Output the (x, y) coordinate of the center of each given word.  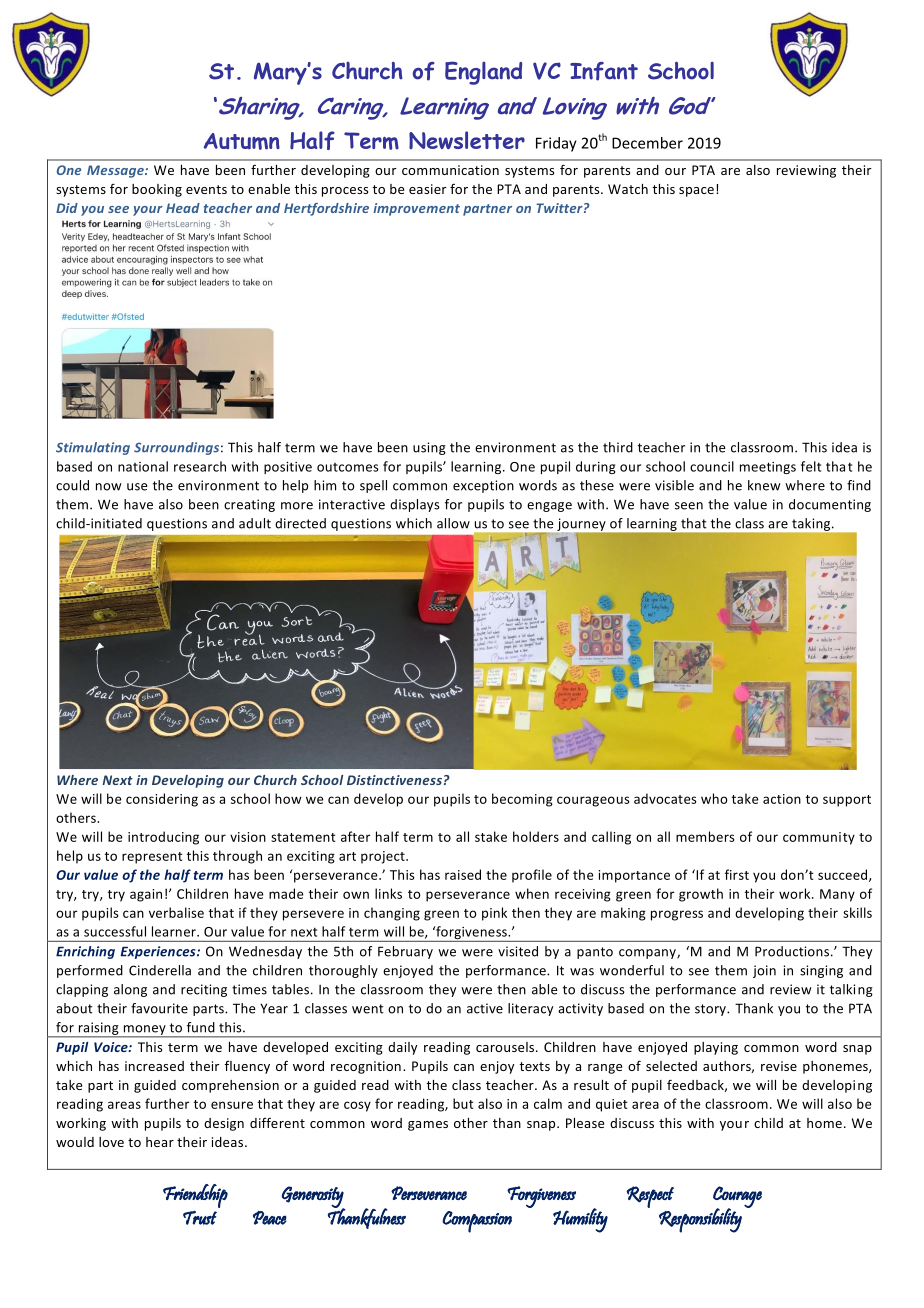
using (429, 448)
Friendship (195, 1196)
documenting (830, 505)
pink (494, 914)
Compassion (477, 1222)
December (647, 143)
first (737, 874)
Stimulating (93, 448)
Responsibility (700, 1220)
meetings (768, 468)
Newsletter (467, 140)
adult (255, 523)
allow (453, 523)
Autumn (242, 141)
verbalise (176, 912)
